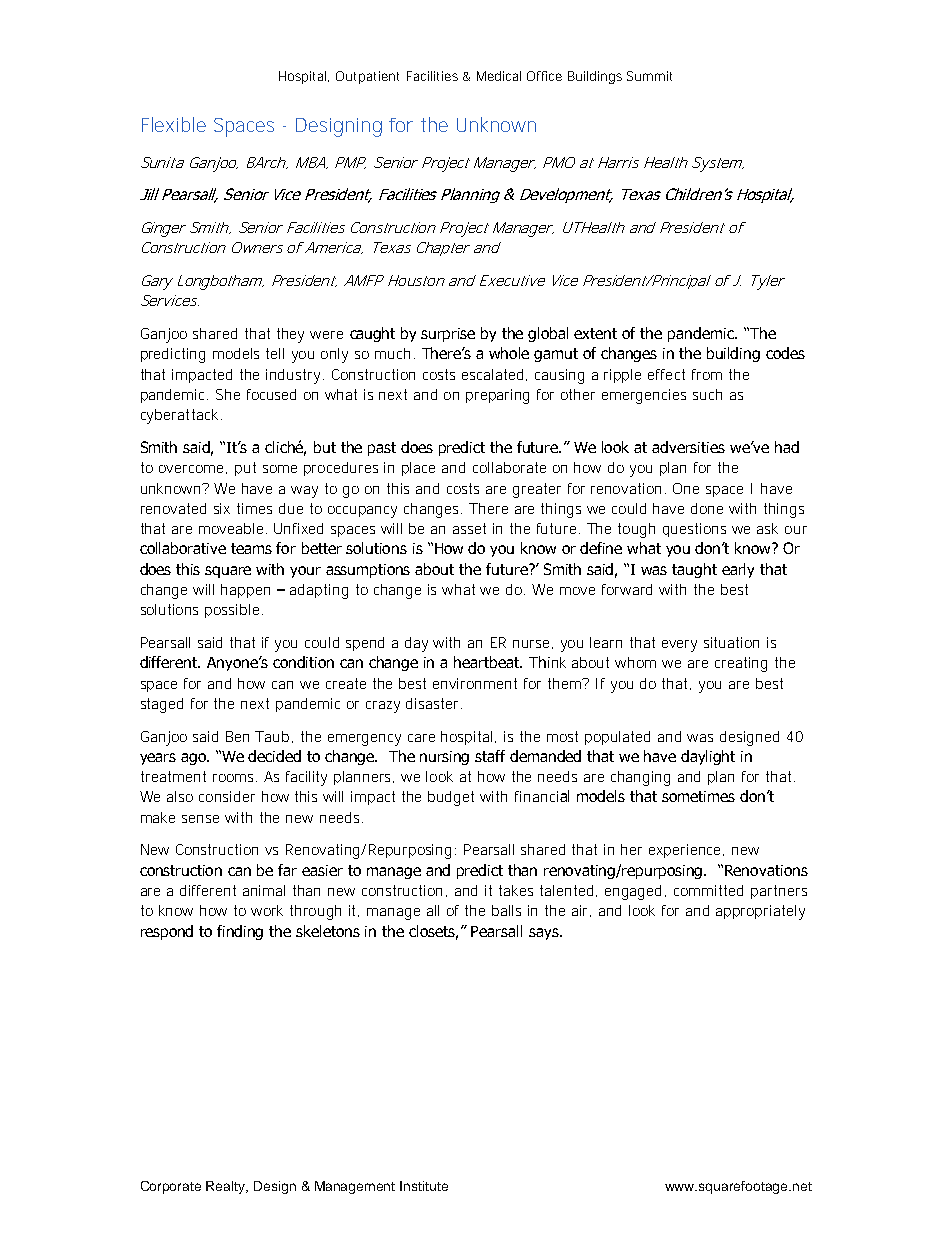  I want to click on Flexible, so click(174, 124).
